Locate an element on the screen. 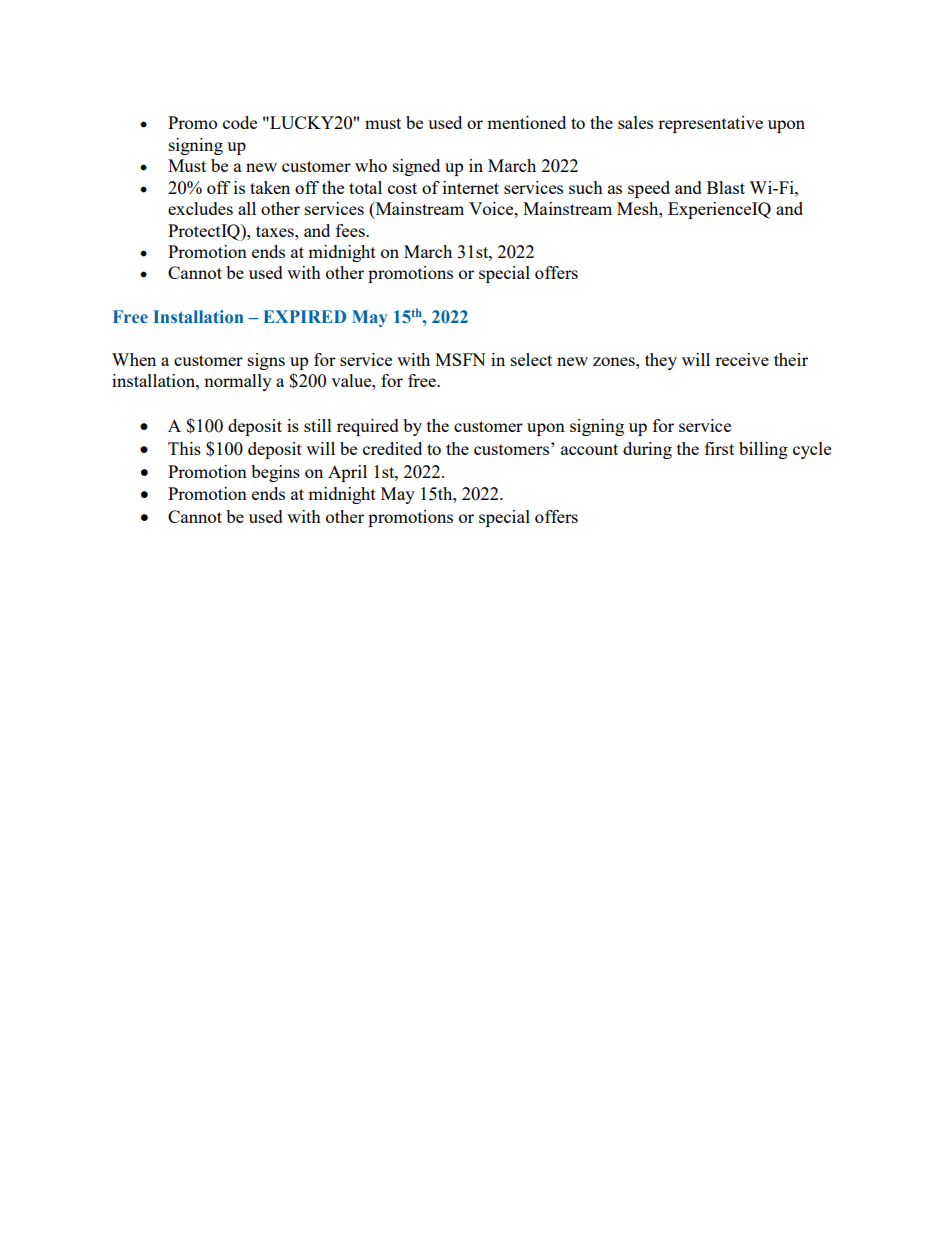 The width and height of the screenshot is (952, 1233). mentioned is located at coordinates (526, 122).
